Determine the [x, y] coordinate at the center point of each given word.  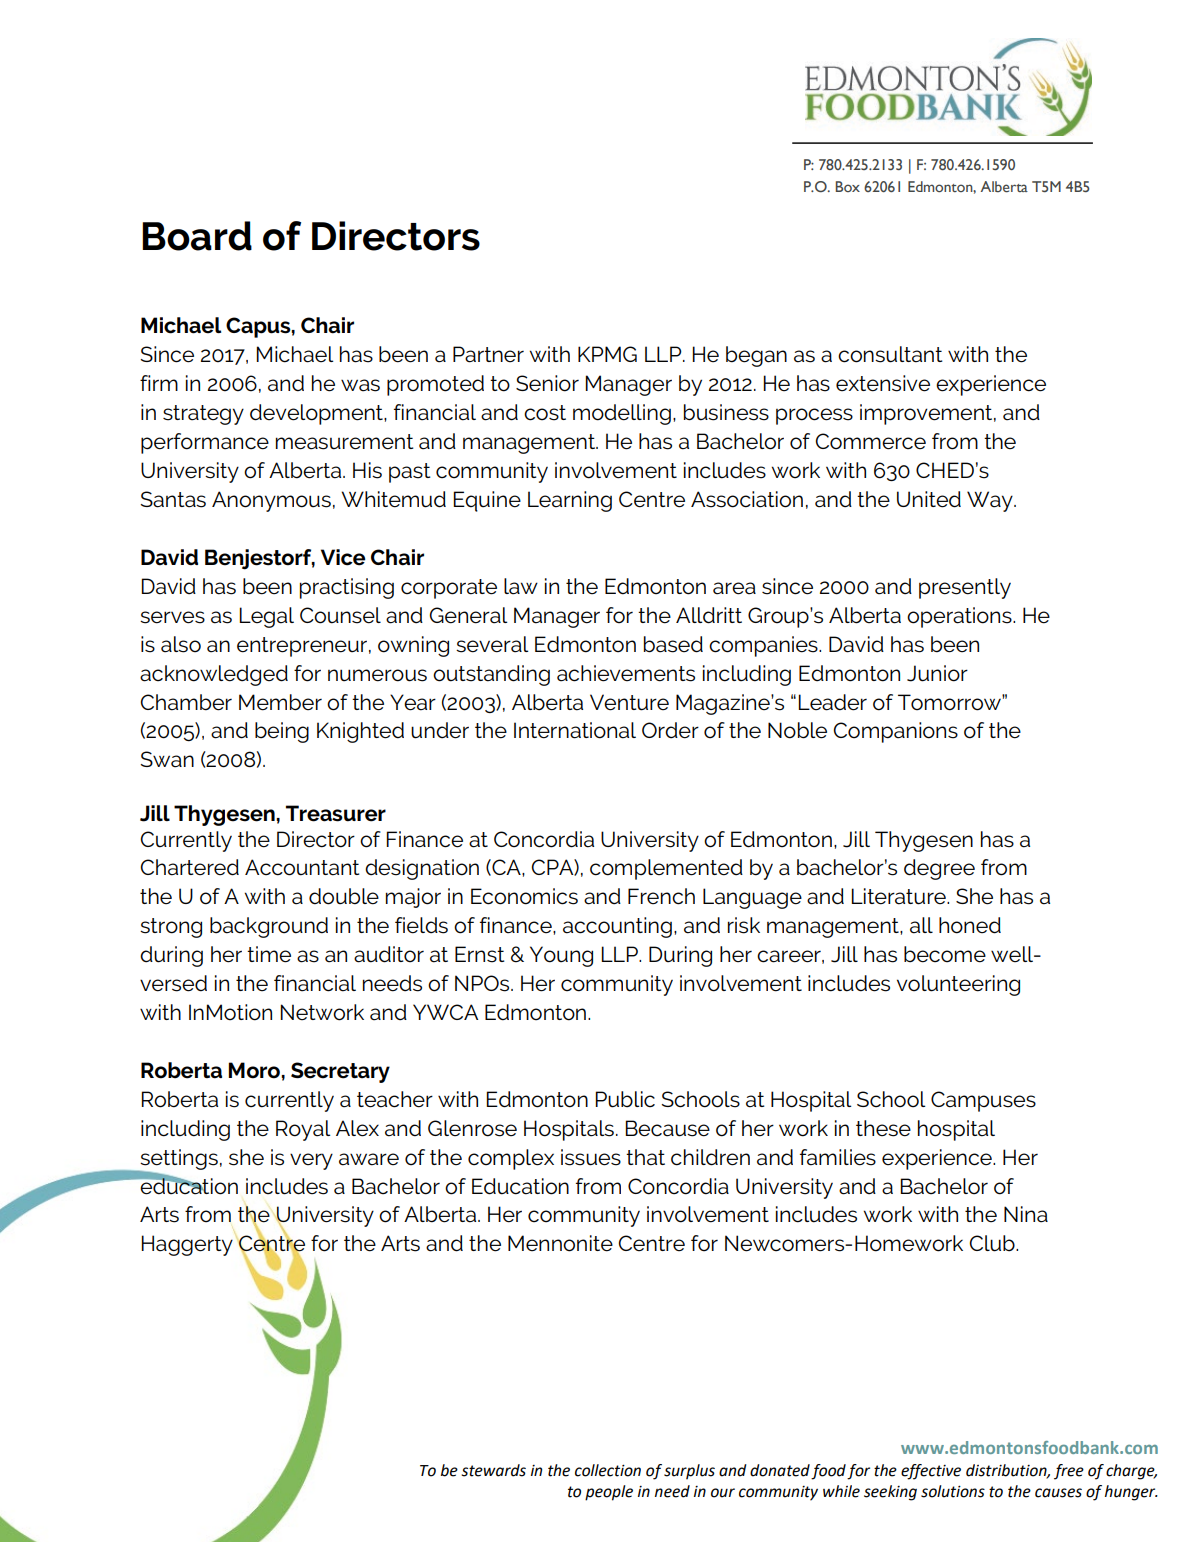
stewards [493, 1470]
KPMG [607, 354]
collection [608, 1470]
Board [197, 236]
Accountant [302, 867]
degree [939, 869]
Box [848, 186]
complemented [666, 869]
